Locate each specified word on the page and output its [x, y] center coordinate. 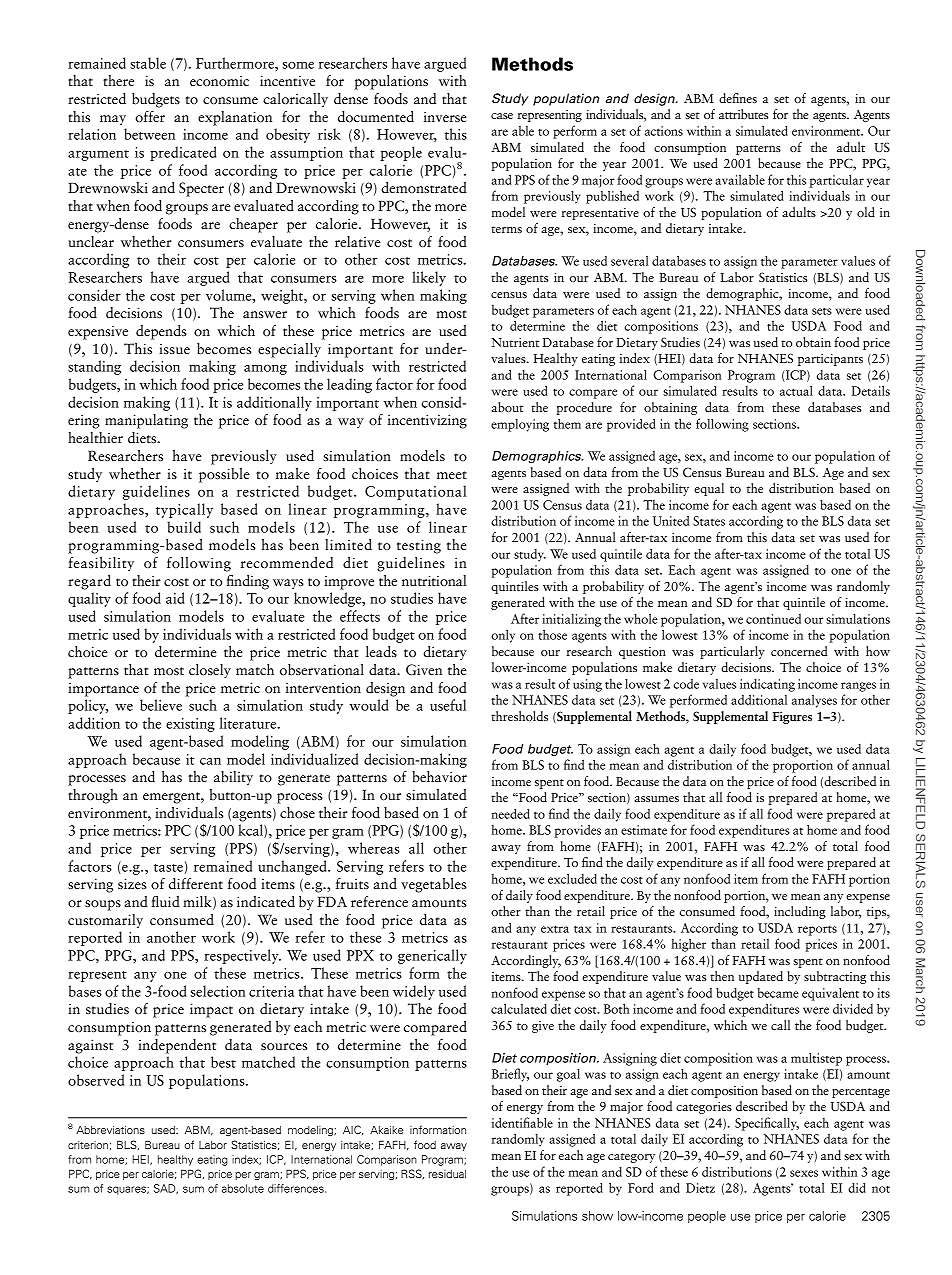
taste [168, 868]
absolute [243, 1188]
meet [452, 475]
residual [447, 1174]
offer [150, 116]
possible [224, 475]
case [502, 116]
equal [709, 489]
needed [511, 813]
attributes [743, 114]
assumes [656, 799]
